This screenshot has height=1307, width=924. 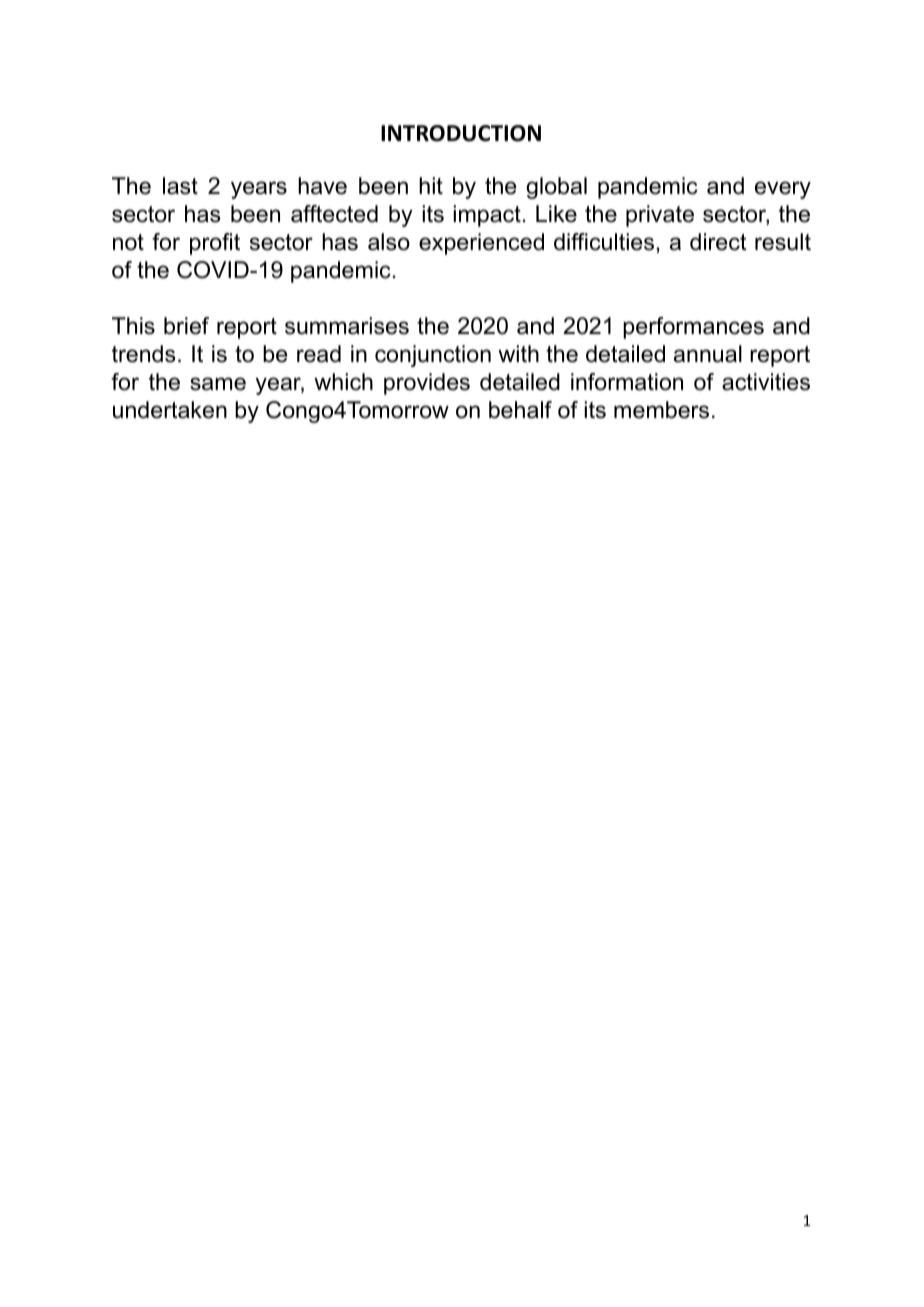 I want to click on undertaken, so click(x=170, y=410).
